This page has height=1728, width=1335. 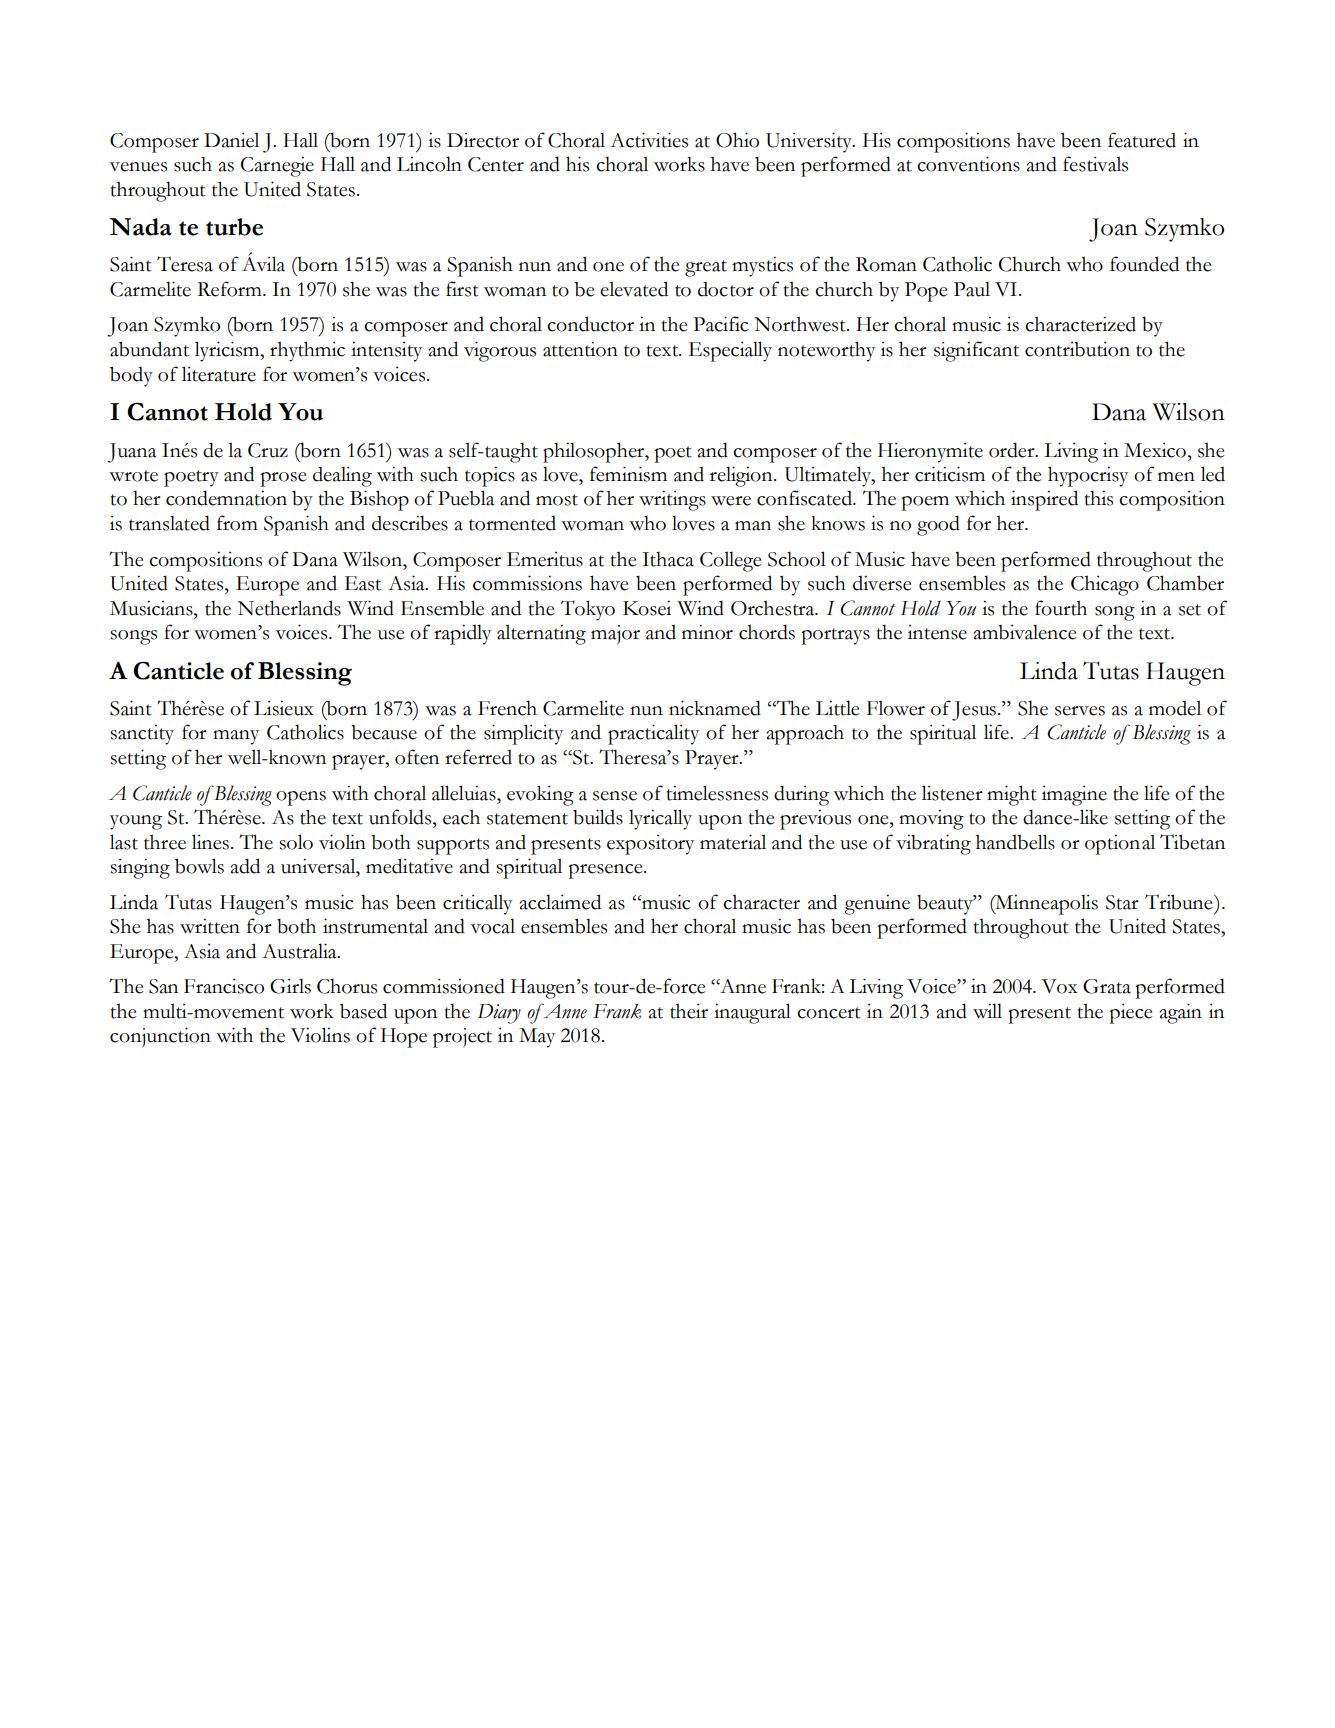 I want to click on Ithaca, so click(x=668, y=559).
